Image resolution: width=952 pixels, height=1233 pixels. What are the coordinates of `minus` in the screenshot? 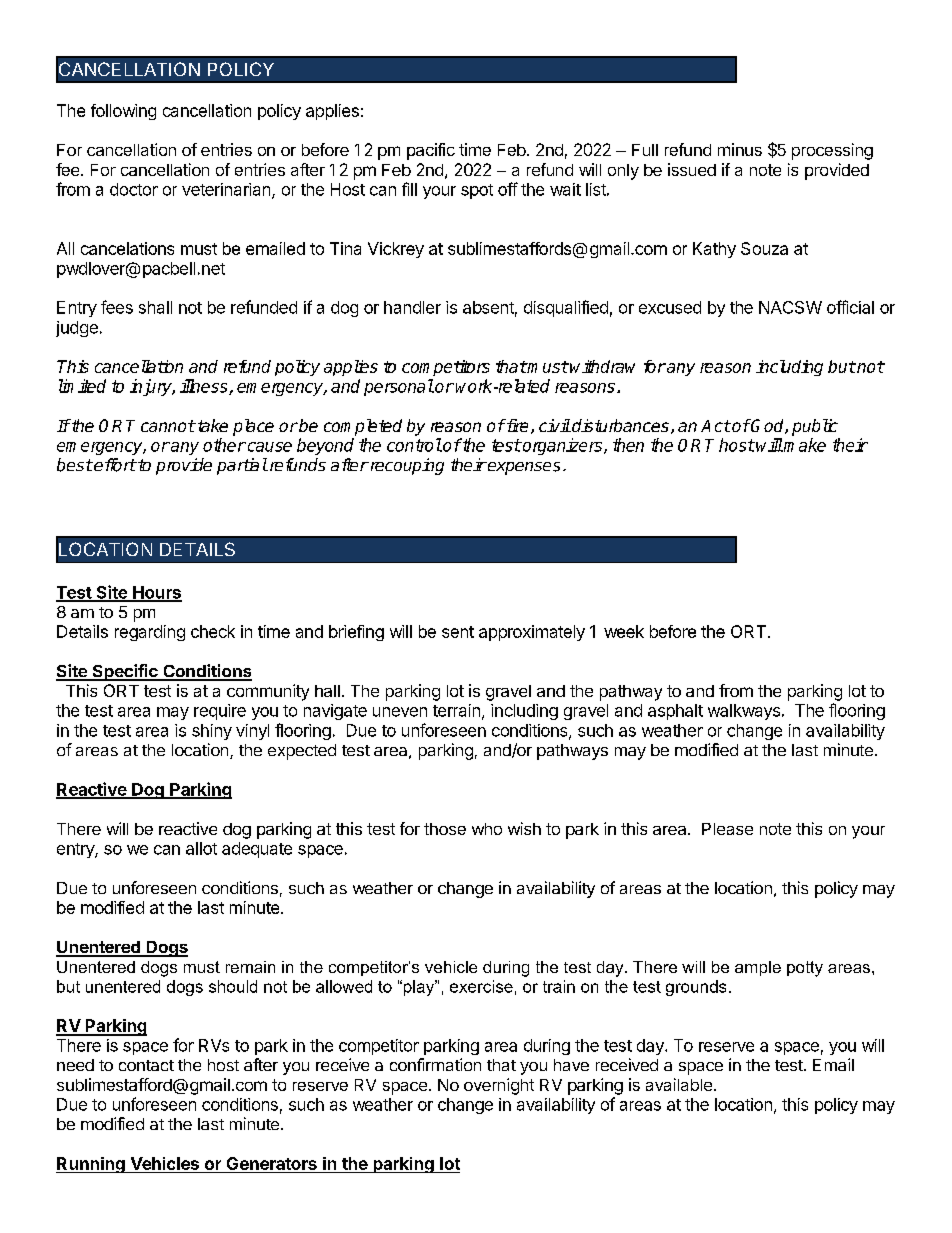 It's located at (740, 149).
